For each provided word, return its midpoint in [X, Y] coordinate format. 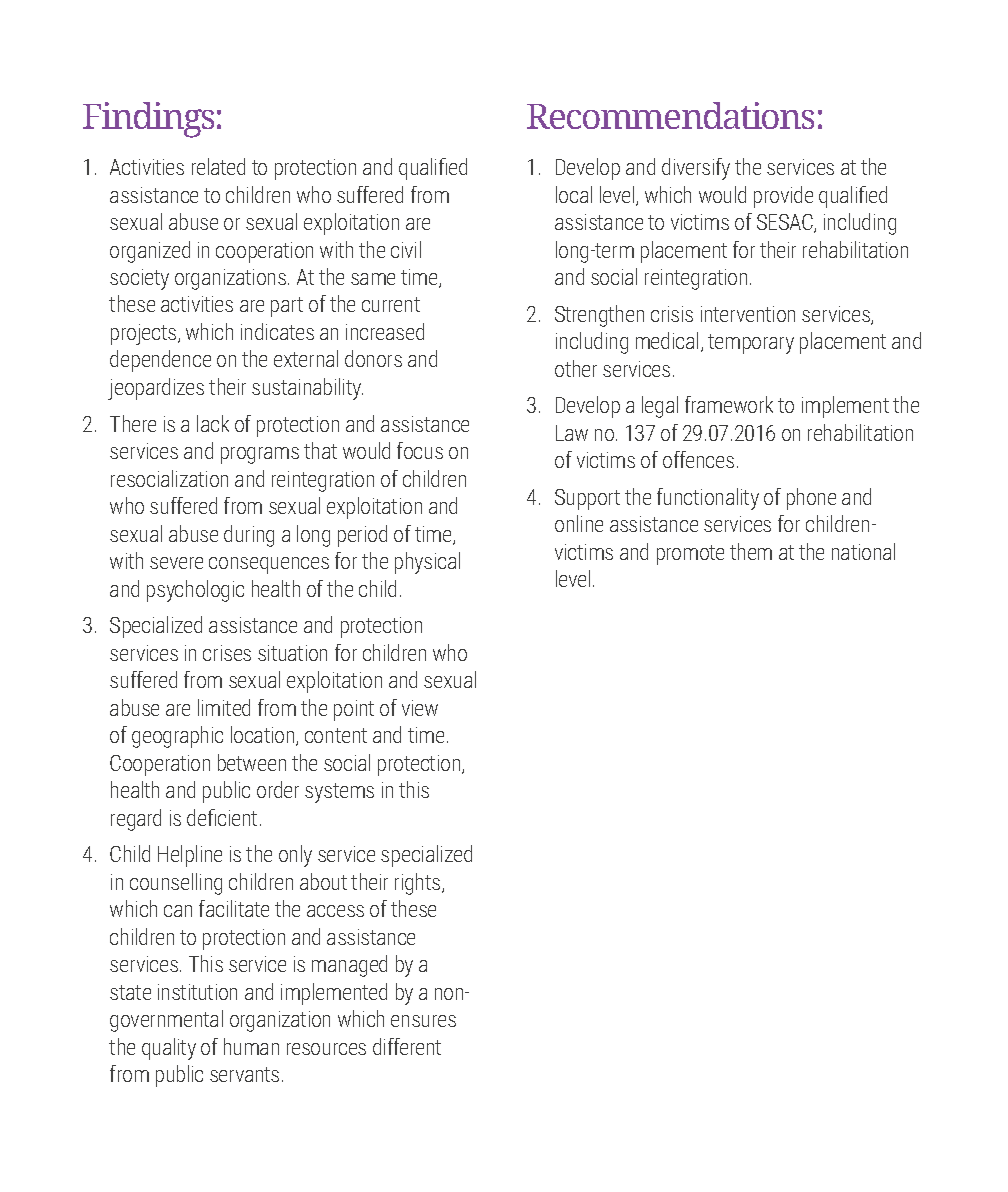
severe [176, 563]
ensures [423, 1021]
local [574, 194]
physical [427, 563]
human [251, 1046]
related [218, 166]
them [751, 551]
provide [783, 197]
